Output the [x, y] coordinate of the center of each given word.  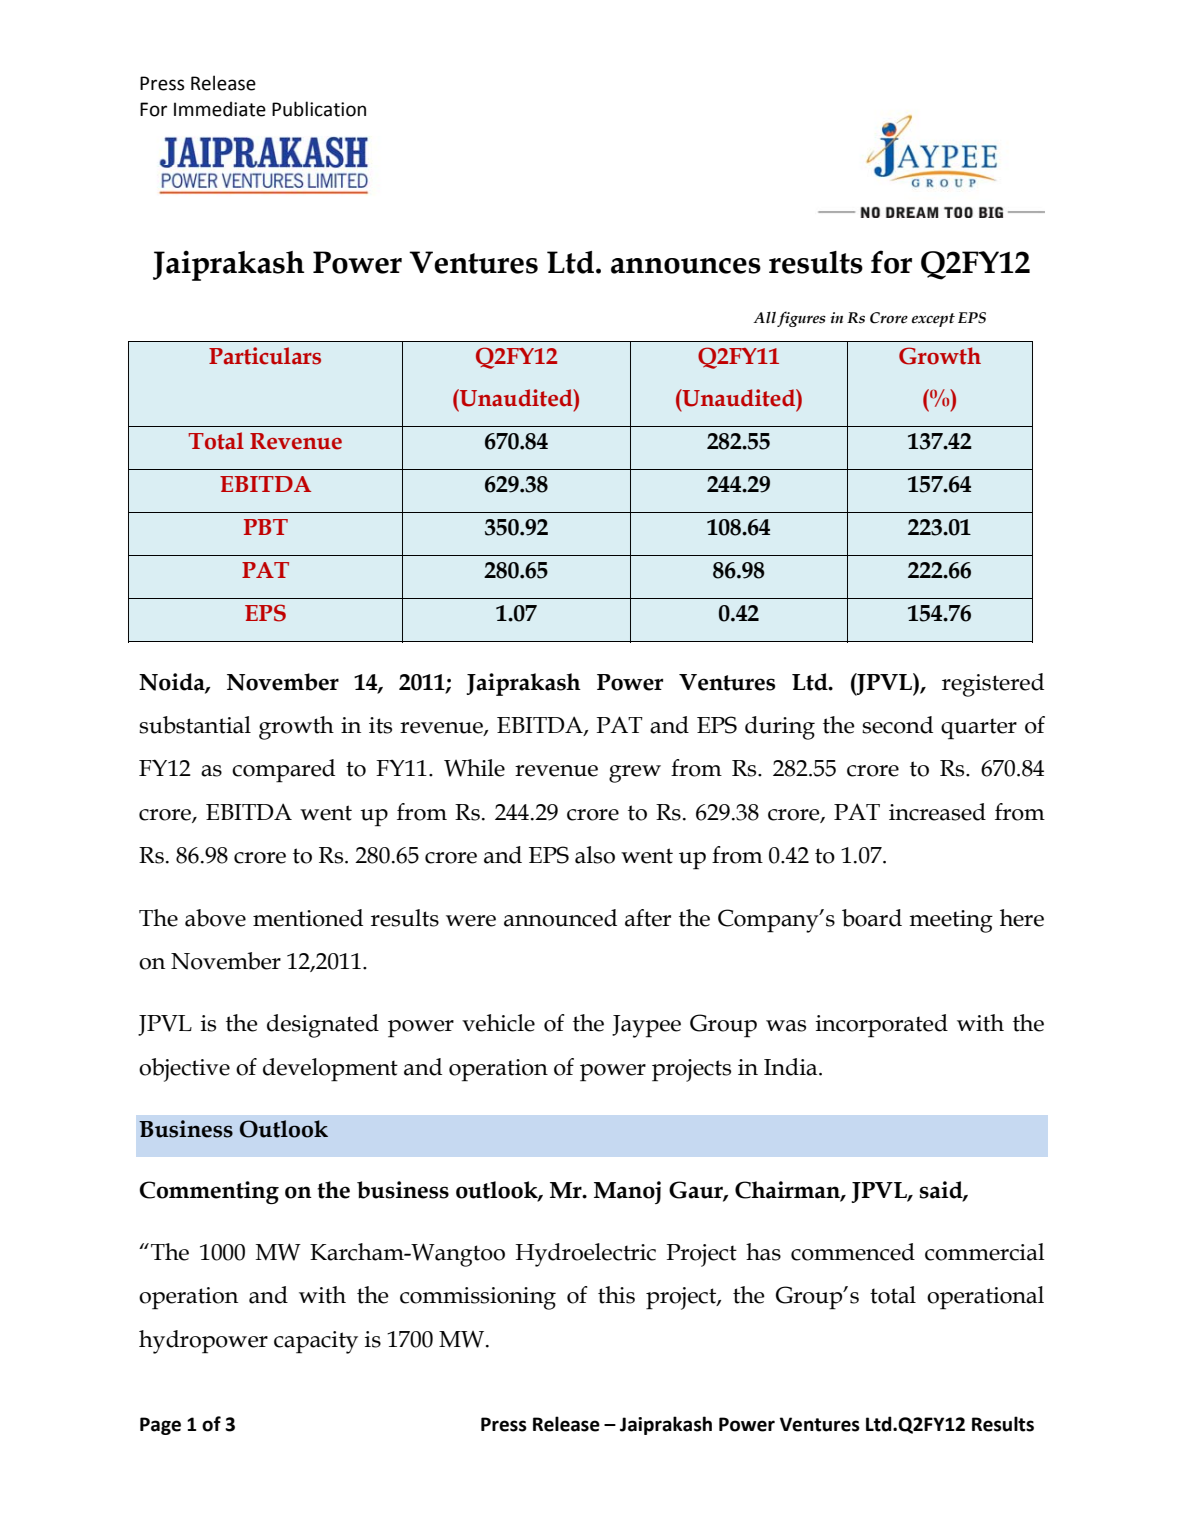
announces [686, 266]
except [933, 320]
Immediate [220, 109]
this [616, 1295]
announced [560, 918]
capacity [316, 1342]
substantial [195, 725]
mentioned [308, 918]
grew [635, 774]
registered [993, 685]
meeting [951, 921]
